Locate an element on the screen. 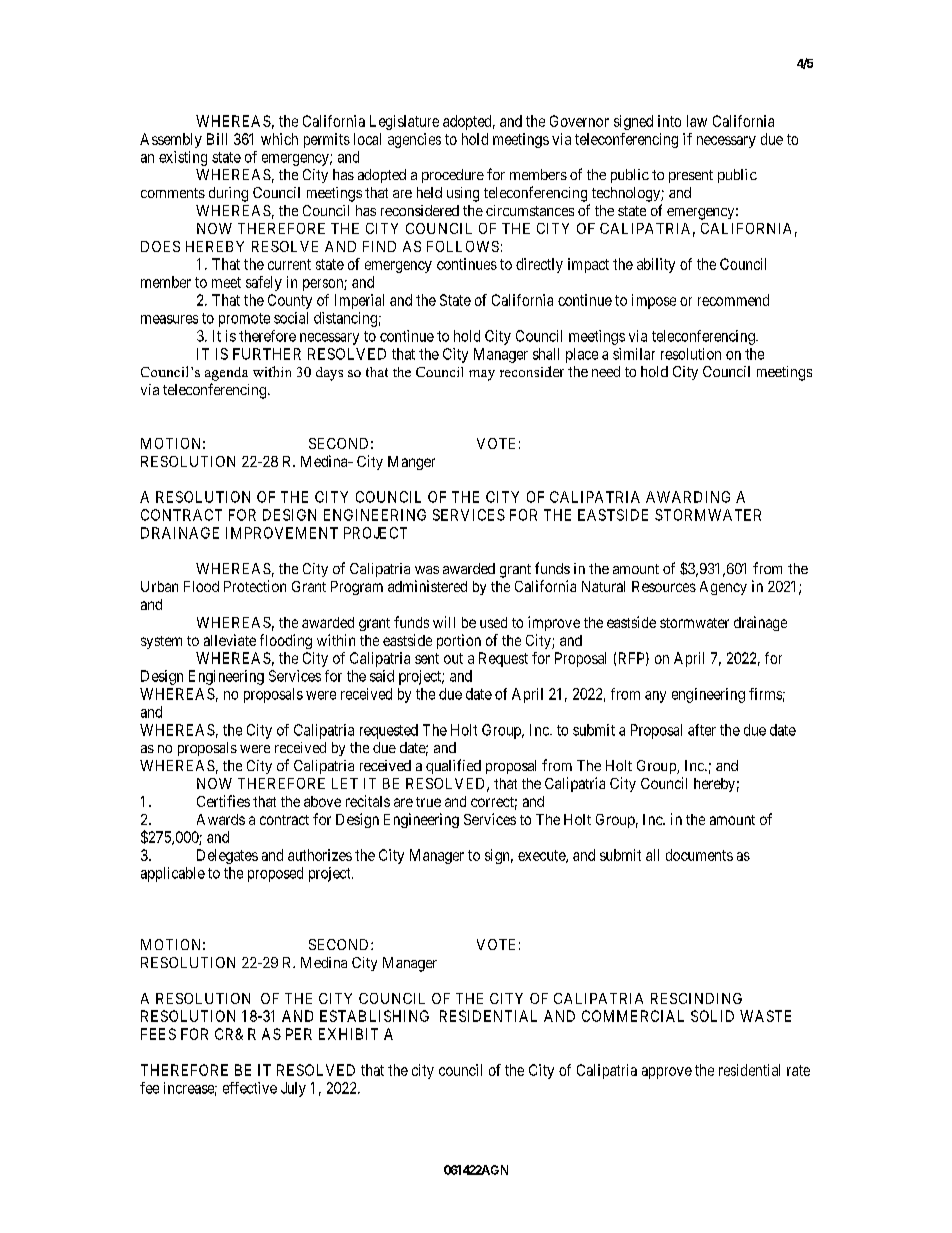 This screenshot has height=1233, width=952. procedure is located at coordinates (453, 176).
